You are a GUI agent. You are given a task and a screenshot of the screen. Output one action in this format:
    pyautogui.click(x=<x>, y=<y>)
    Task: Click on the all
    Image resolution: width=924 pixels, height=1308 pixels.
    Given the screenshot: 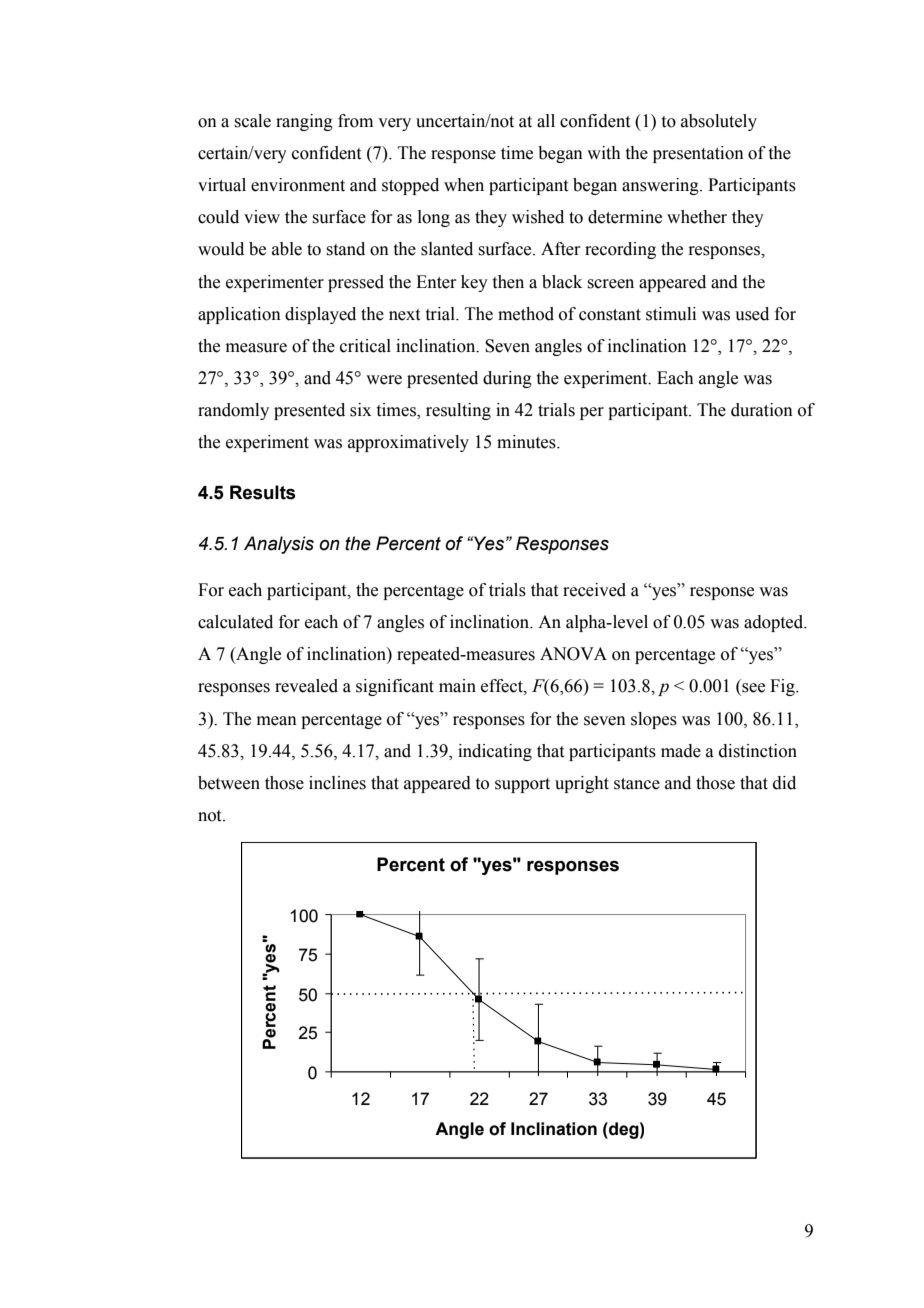 What is the action you would take?
    pyautogui.click(x=546, y=121)
